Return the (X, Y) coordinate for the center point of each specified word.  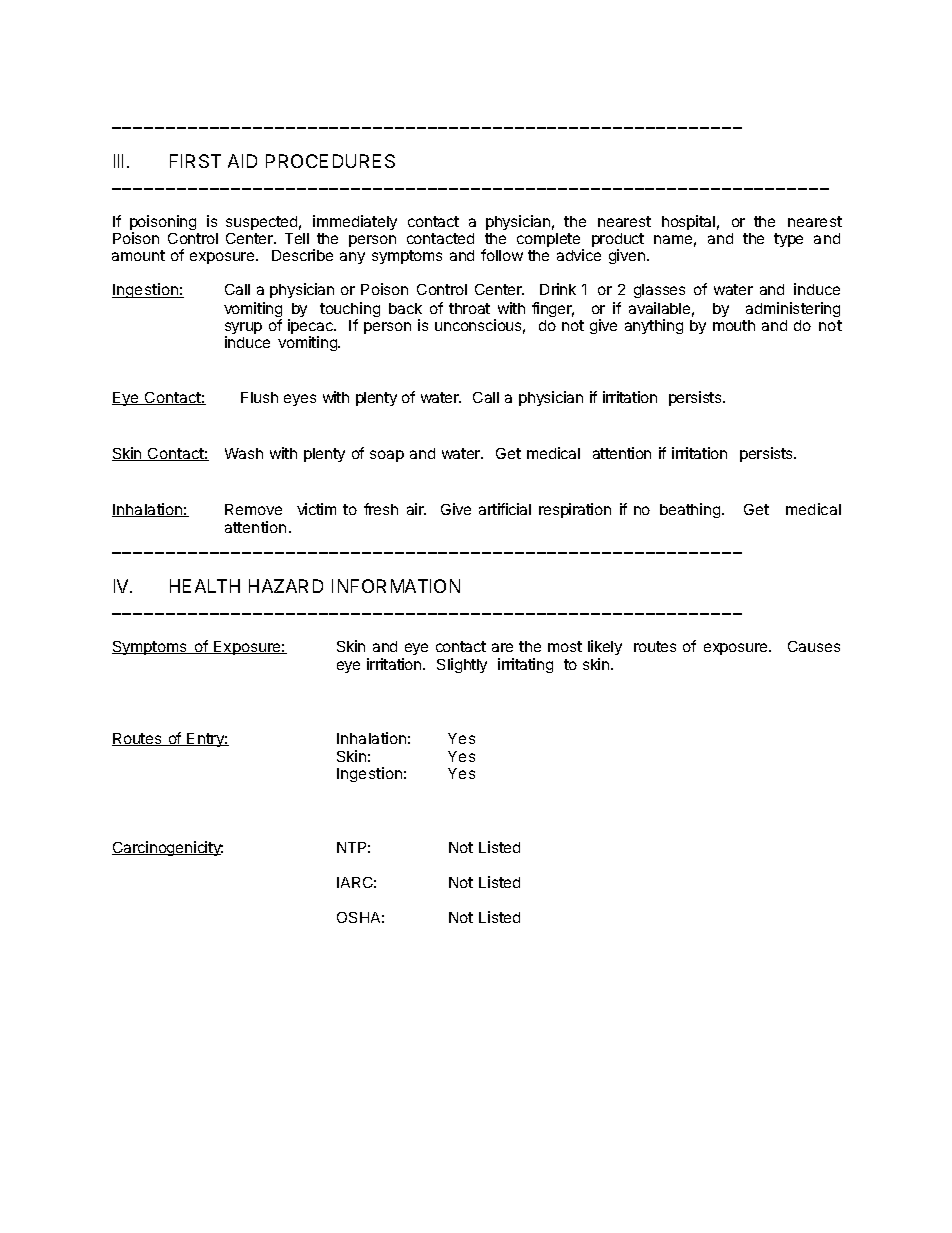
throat (469, 308)
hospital (688, 222)
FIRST (195, 161)
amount (138, 255)
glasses (659, 291)
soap (387, 456)
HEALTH (205, 586)
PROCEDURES (330, 161)
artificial (505, 509)
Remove (253, 509)
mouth (734, 325)
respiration (575, 510)
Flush (259, 397)
